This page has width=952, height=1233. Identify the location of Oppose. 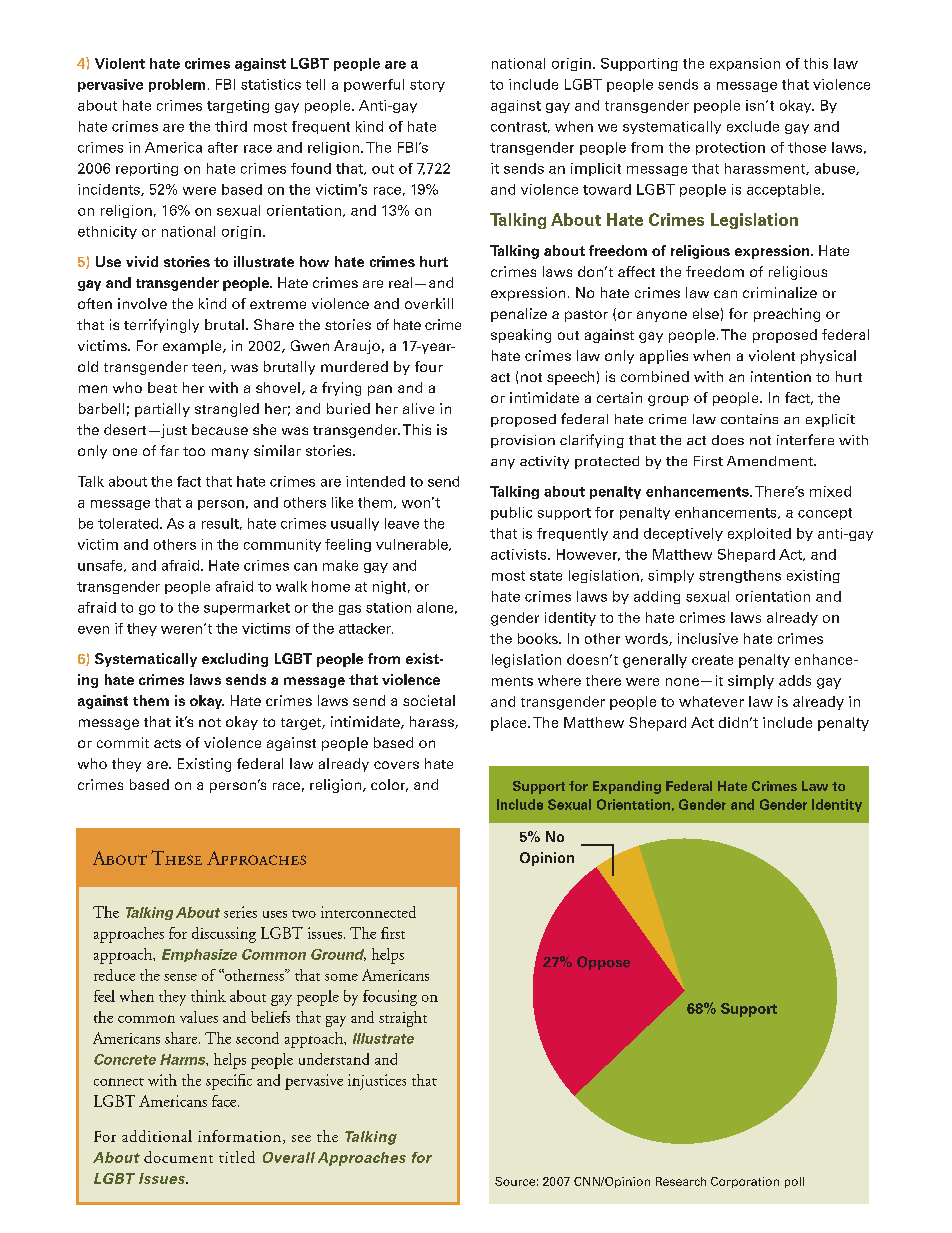
(603, 963).
